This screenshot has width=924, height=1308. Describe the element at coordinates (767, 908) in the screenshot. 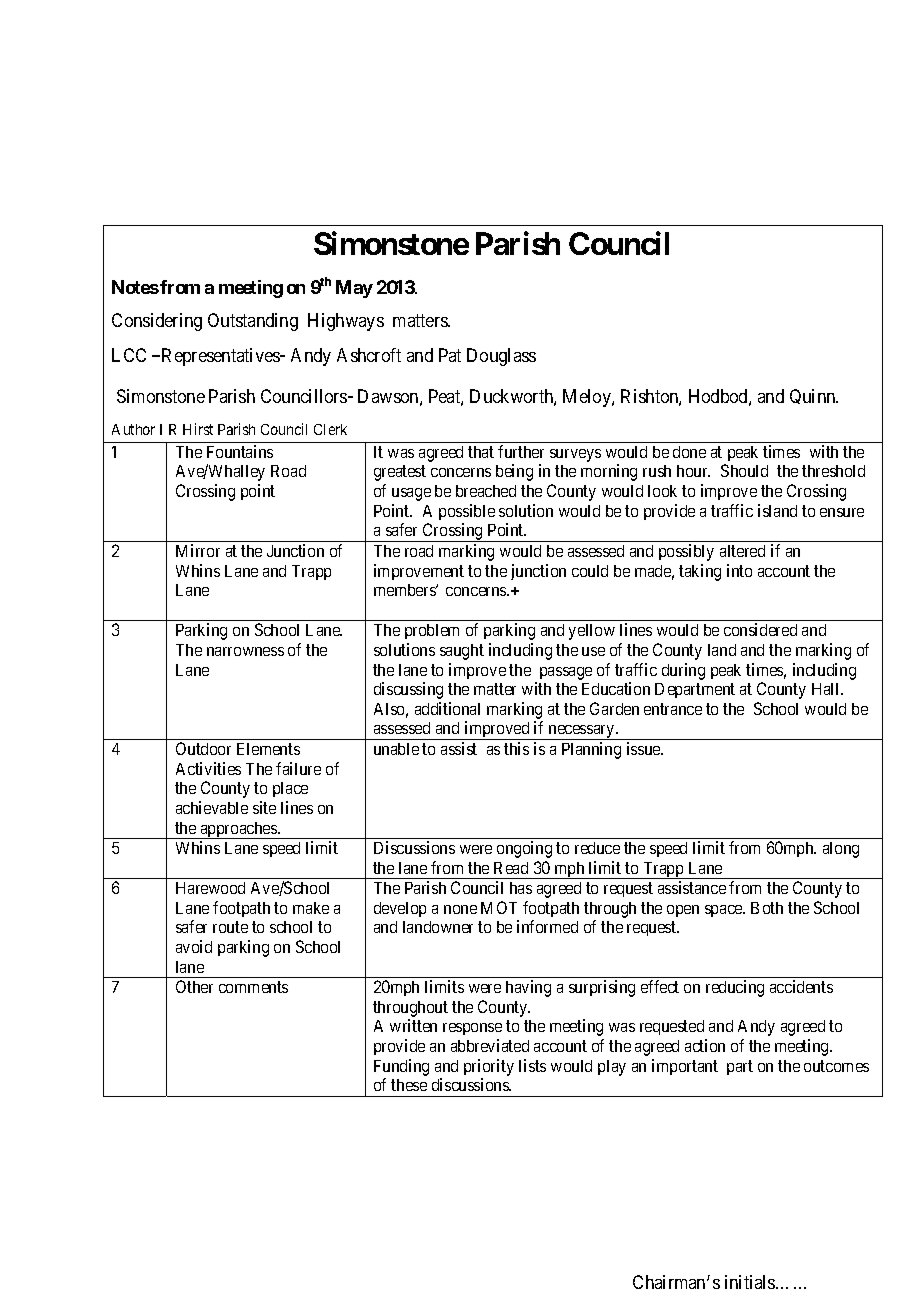

I see `Both` at that location.
